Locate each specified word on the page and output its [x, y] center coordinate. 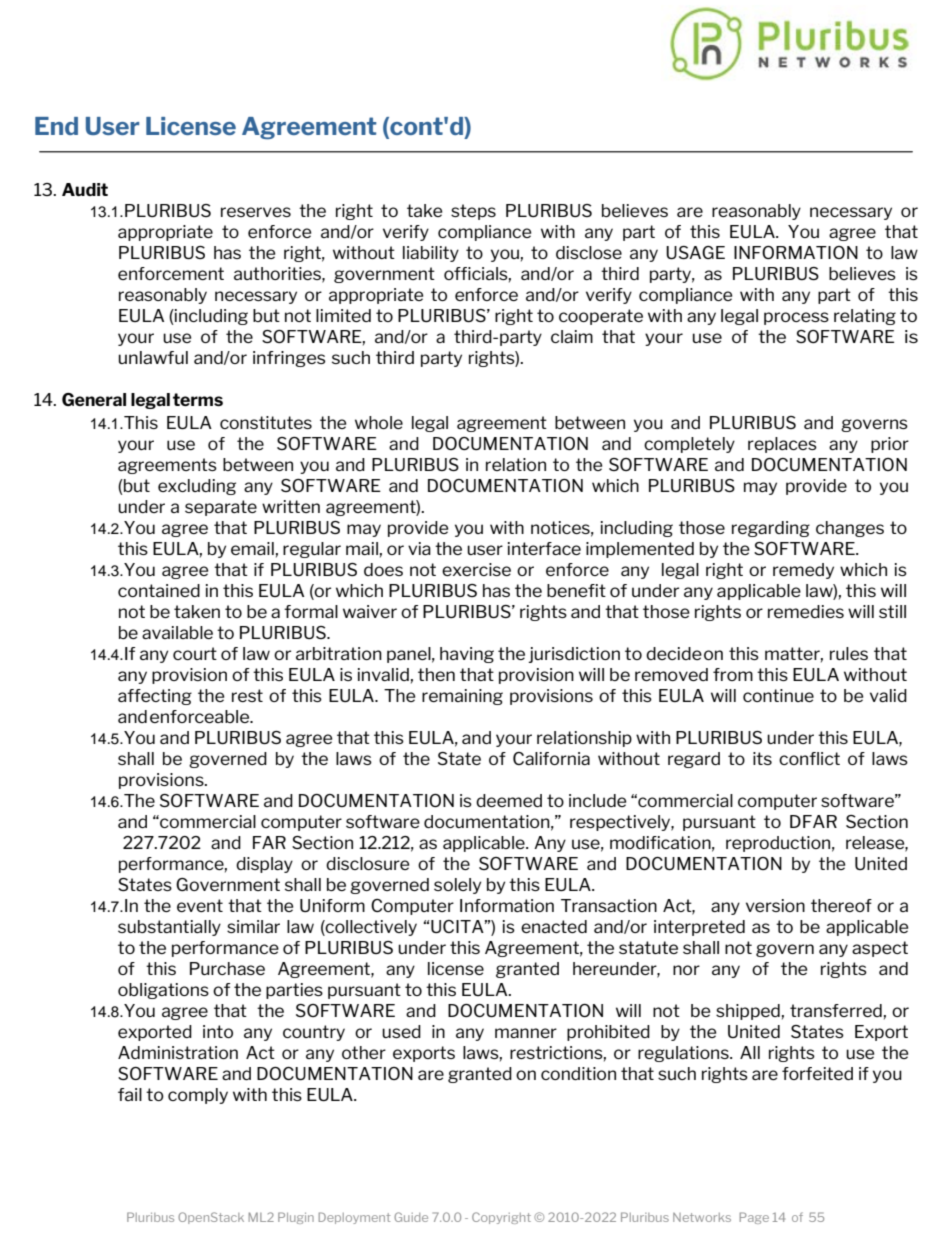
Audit [85, 189]
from [733, 674]
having [467, 655]
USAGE [695, 252]
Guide [411, 1217]
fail [130, 1094]
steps [473, 212]
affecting [155, 697]
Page [754, 1218]
